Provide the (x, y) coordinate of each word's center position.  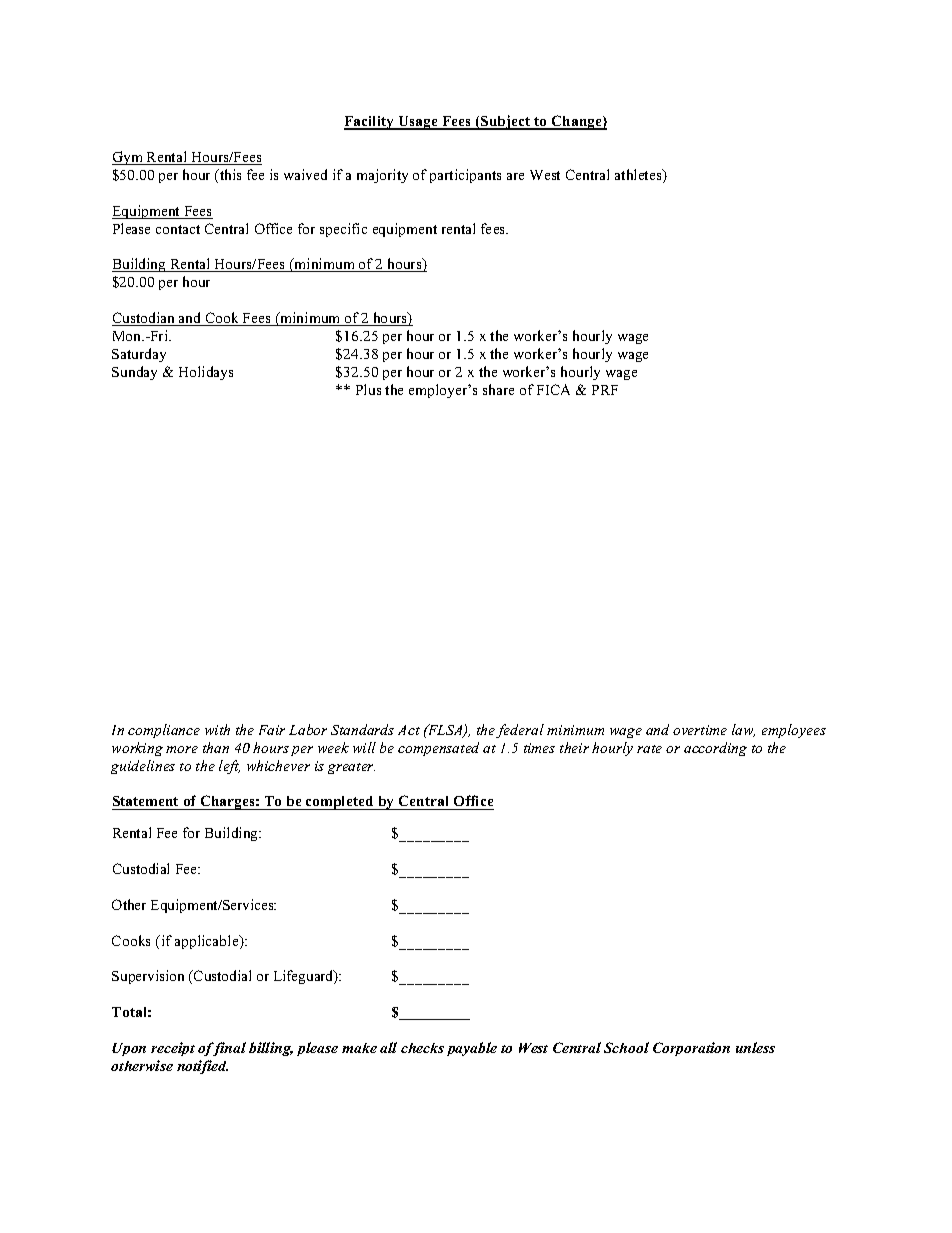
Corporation (691, 1049)
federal (520, 731)
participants (465, 176)
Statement (146, 803)
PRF (605, 390)
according (715, 749)
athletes (639, 176)
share (498, 389)
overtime (700, 730)
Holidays (206, 373)
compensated (438, 749)
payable (472, 1049)
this (229, 174)
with (217, 729)
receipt (173, 1049)
